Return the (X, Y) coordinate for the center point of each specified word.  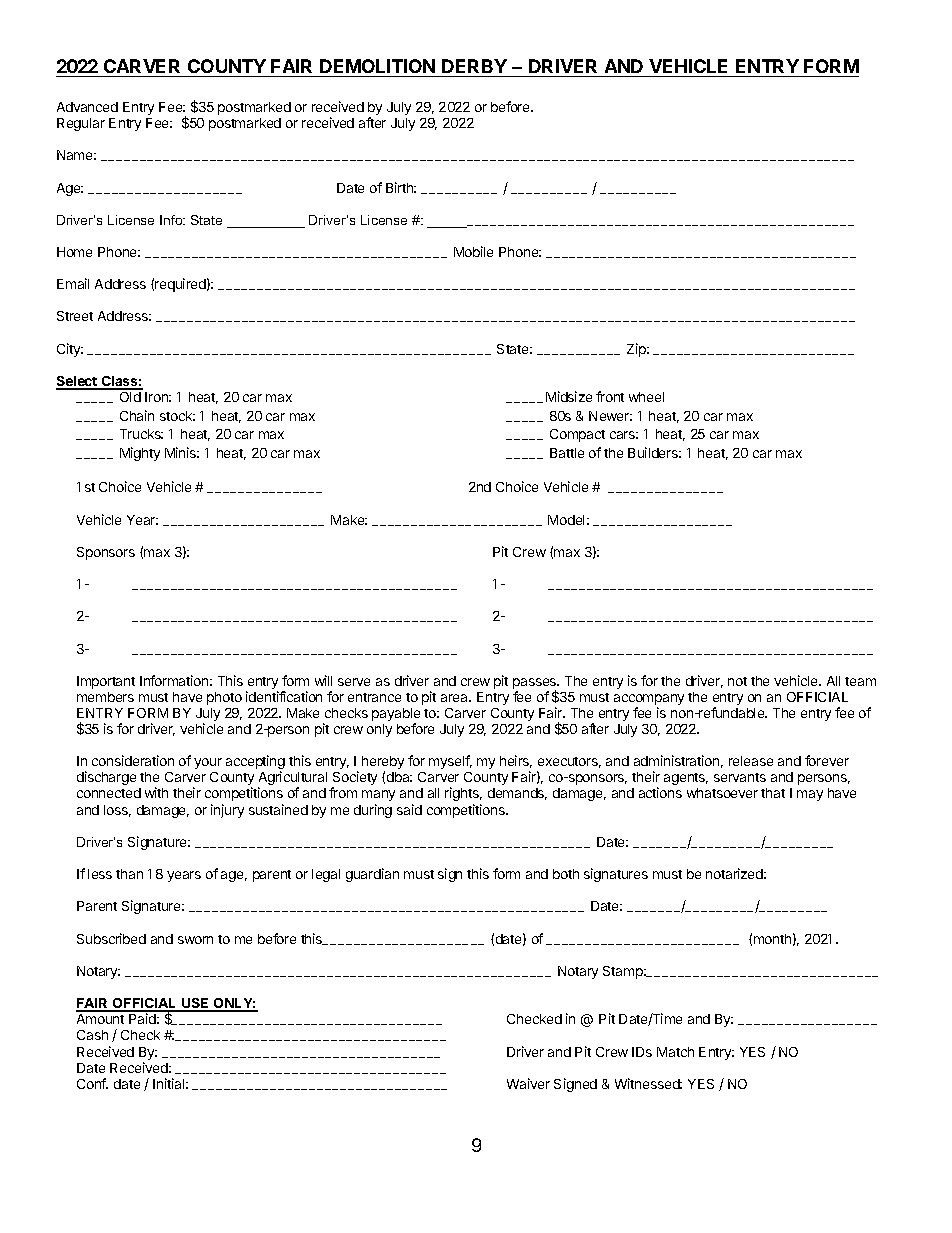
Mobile (473, 251)
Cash (92, 1035)
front (610, 396)
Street (75, 316)
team (860, 681)
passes (536, 685)
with (156, 792)
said (409, 809)
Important (106, 682)
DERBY (474, 66)
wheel (646, 397)
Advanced (87, 107)
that (773, 793)
